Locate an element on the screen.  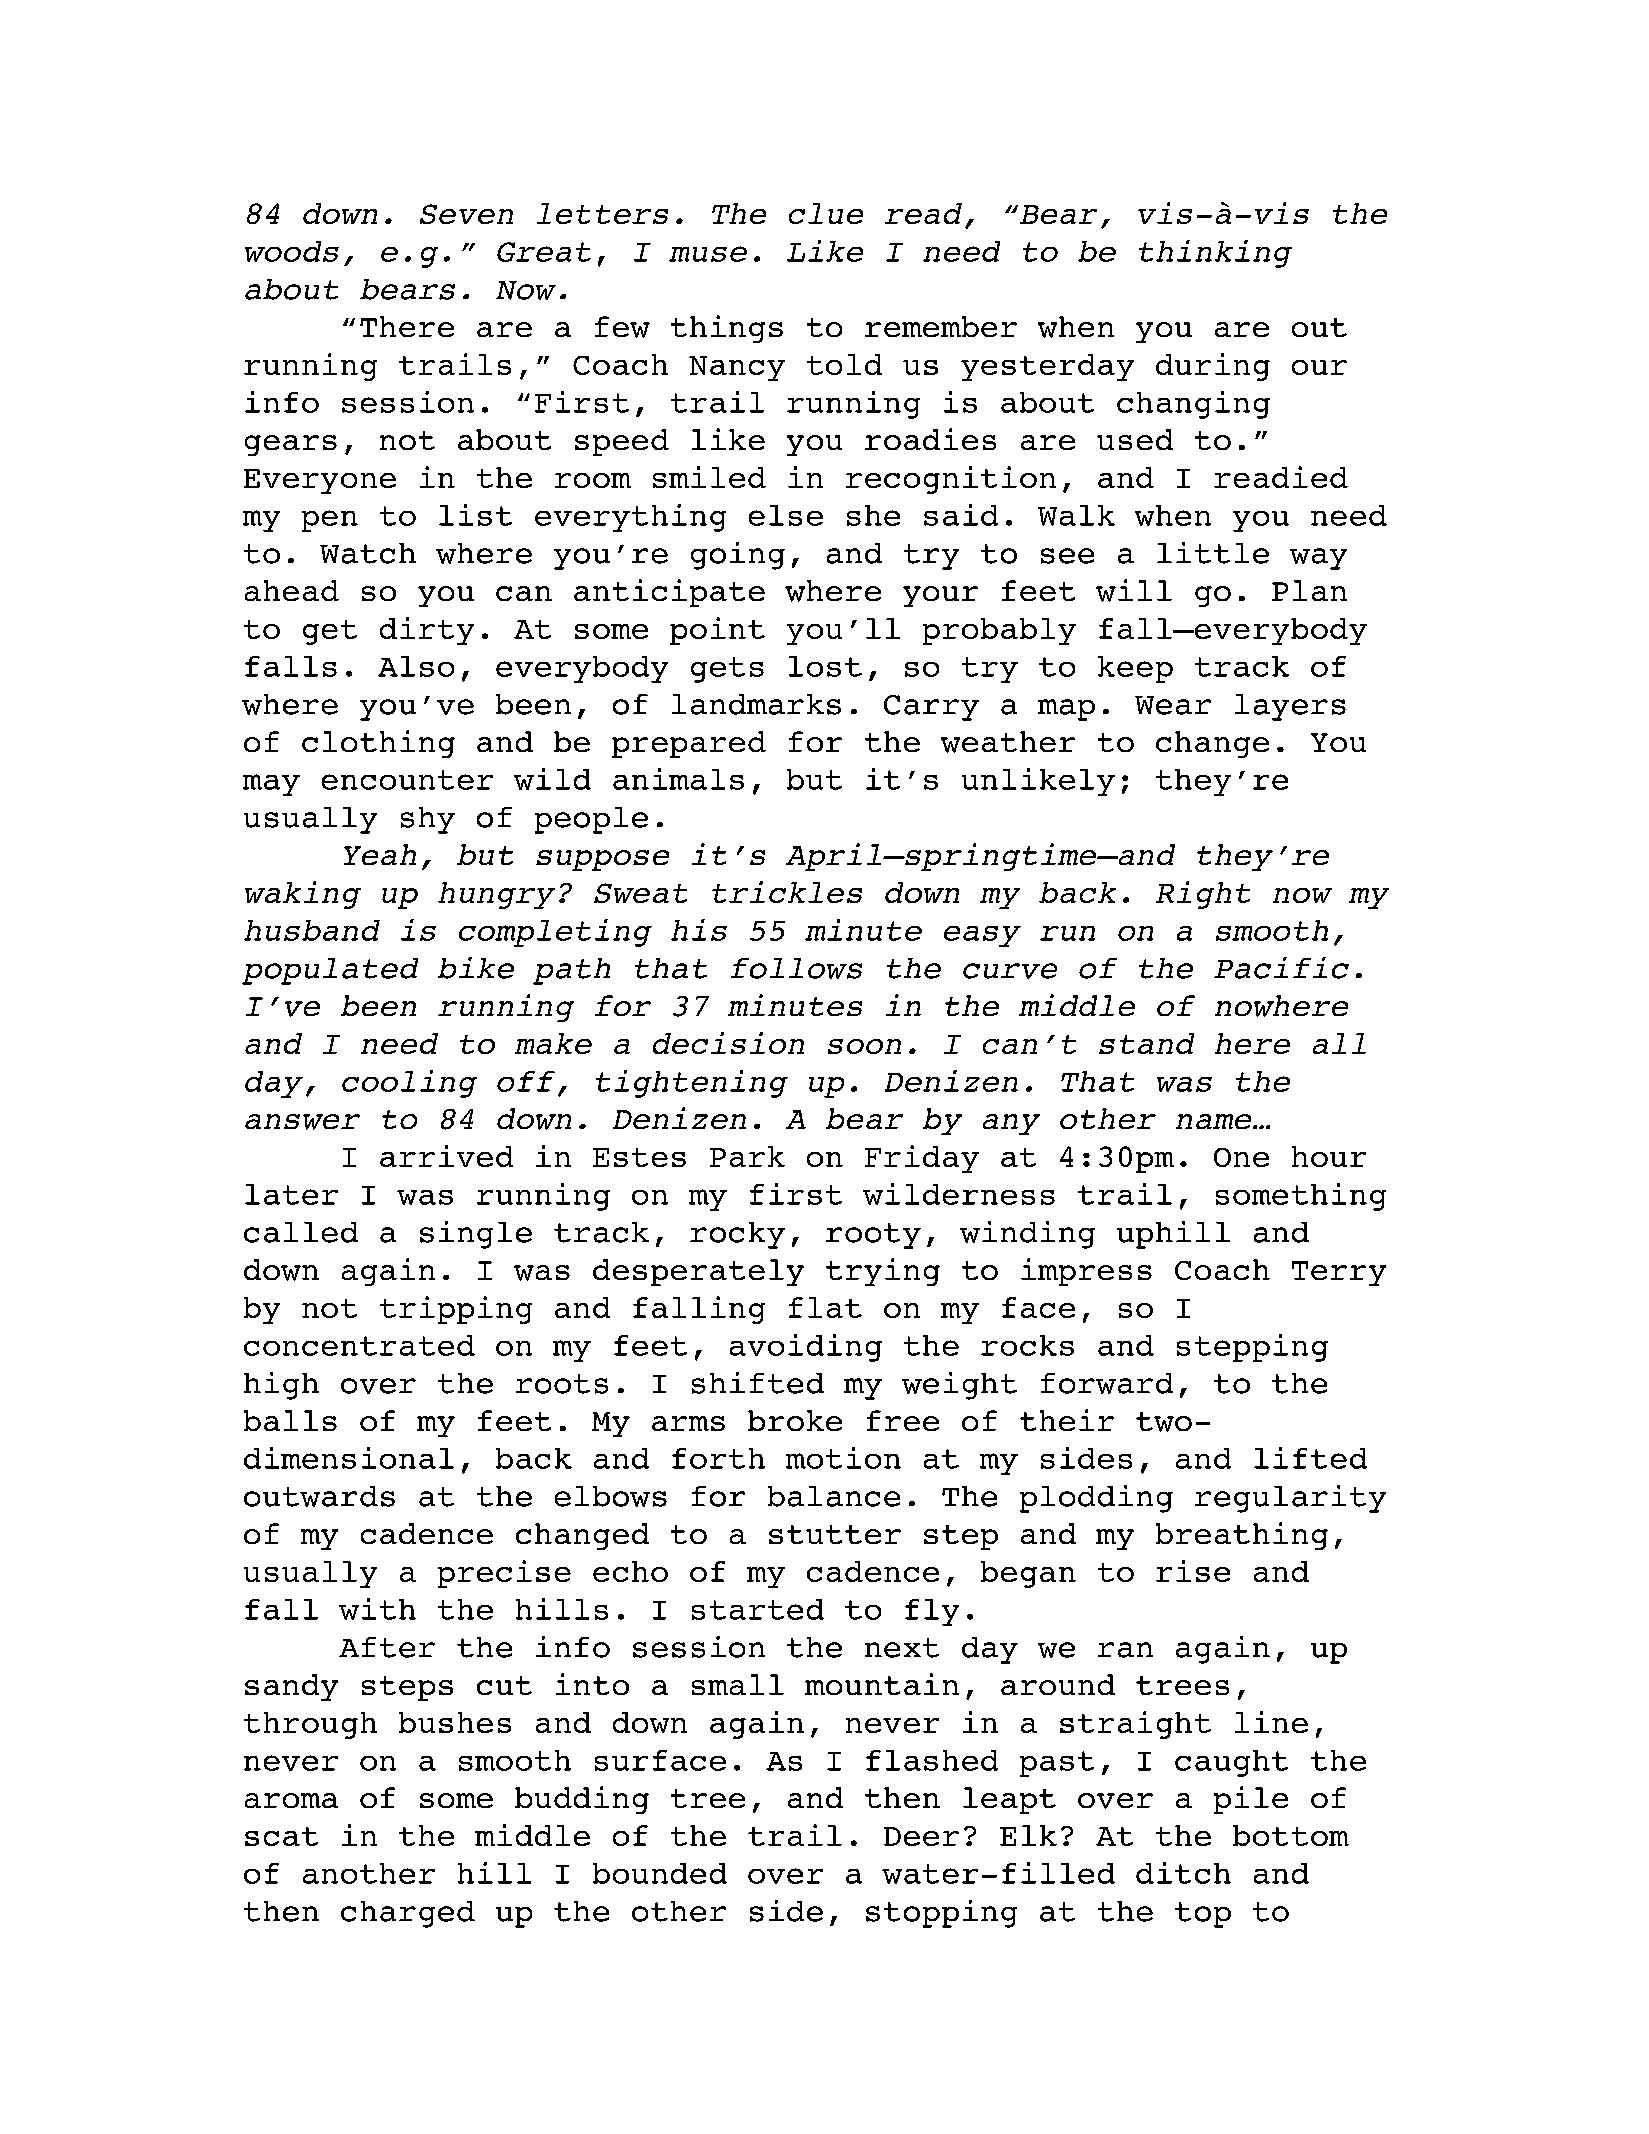
Also is located at coordinates (416, 666).
